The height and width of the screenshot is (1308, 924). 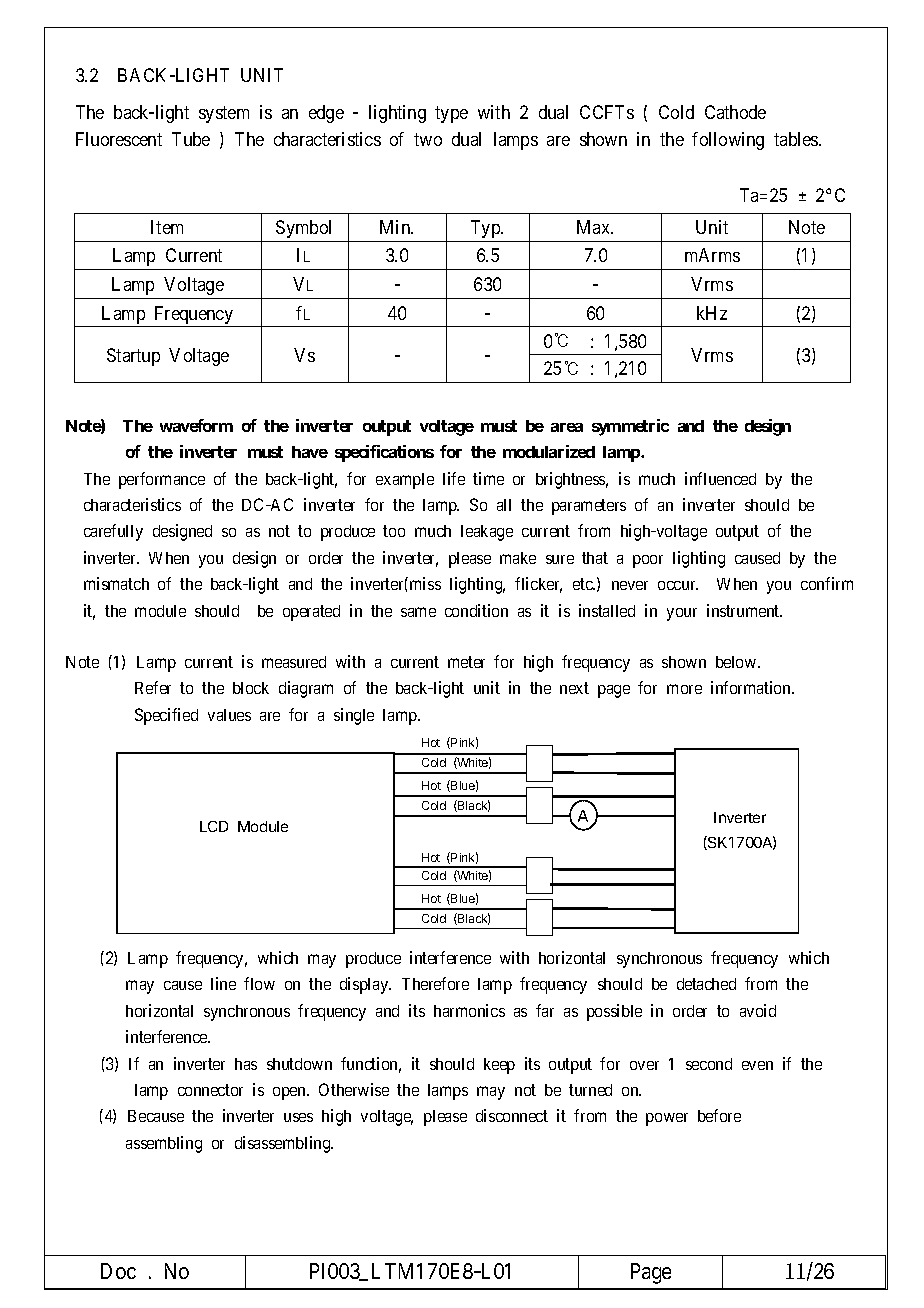 I want to click on Therefore, so click(x=435, y=983).
